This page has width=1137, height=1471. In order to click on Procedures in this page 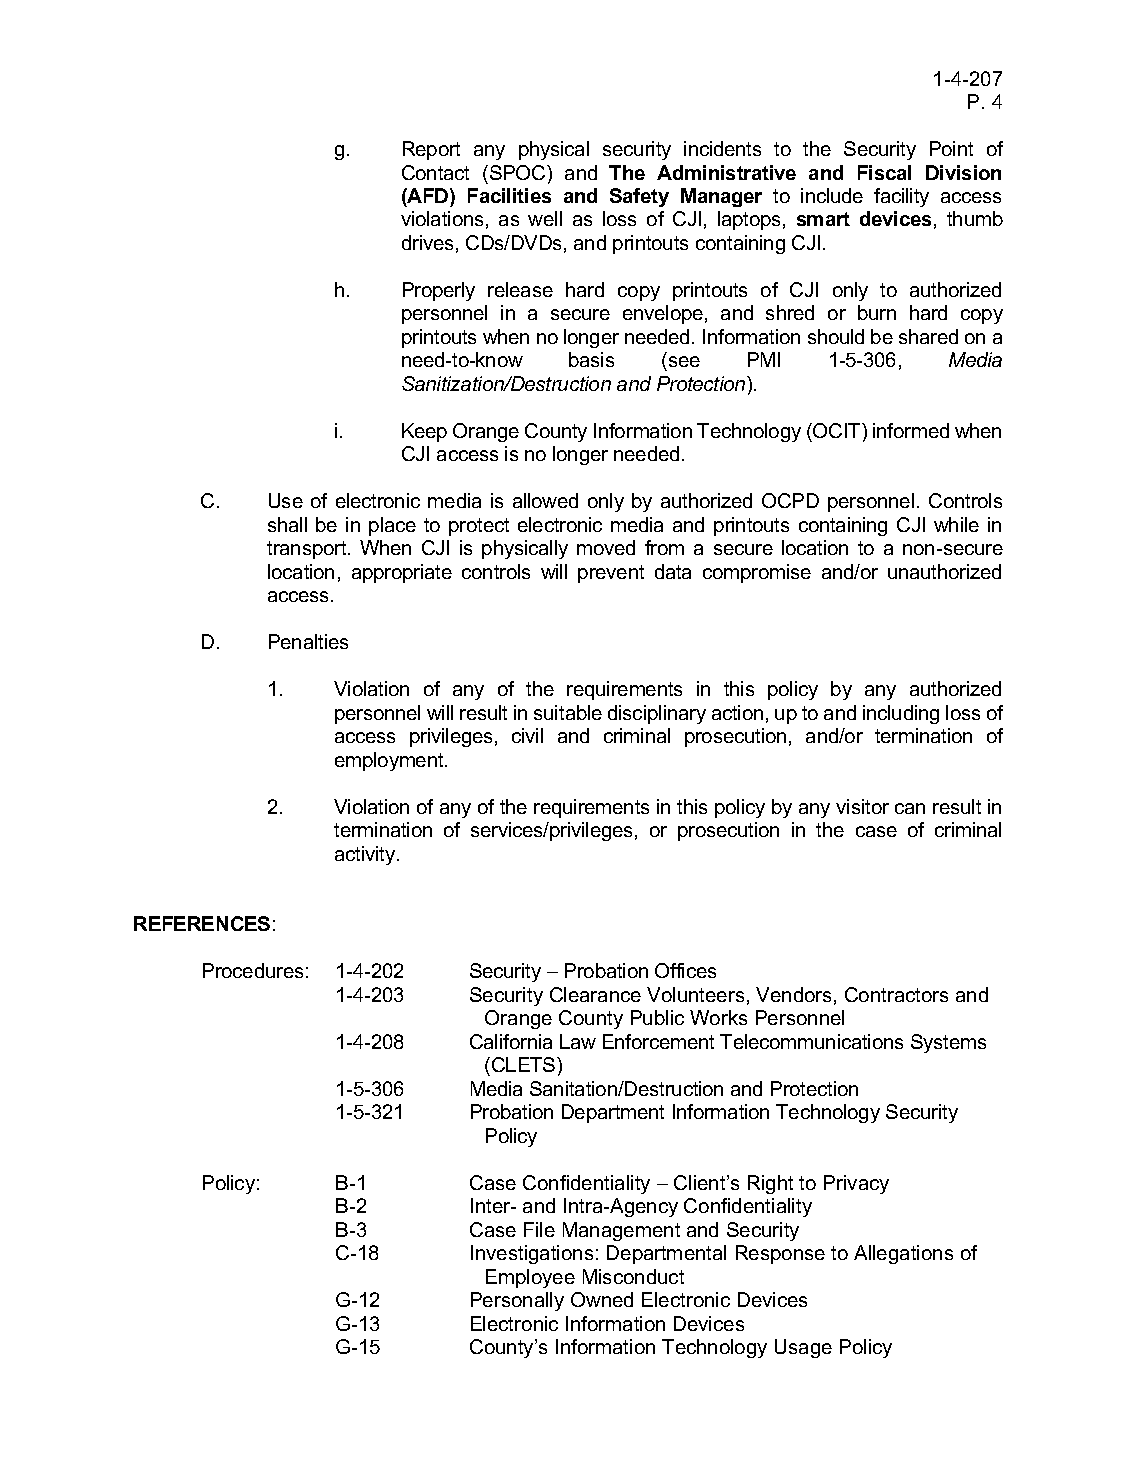, I will do `click(253, 970)`.
